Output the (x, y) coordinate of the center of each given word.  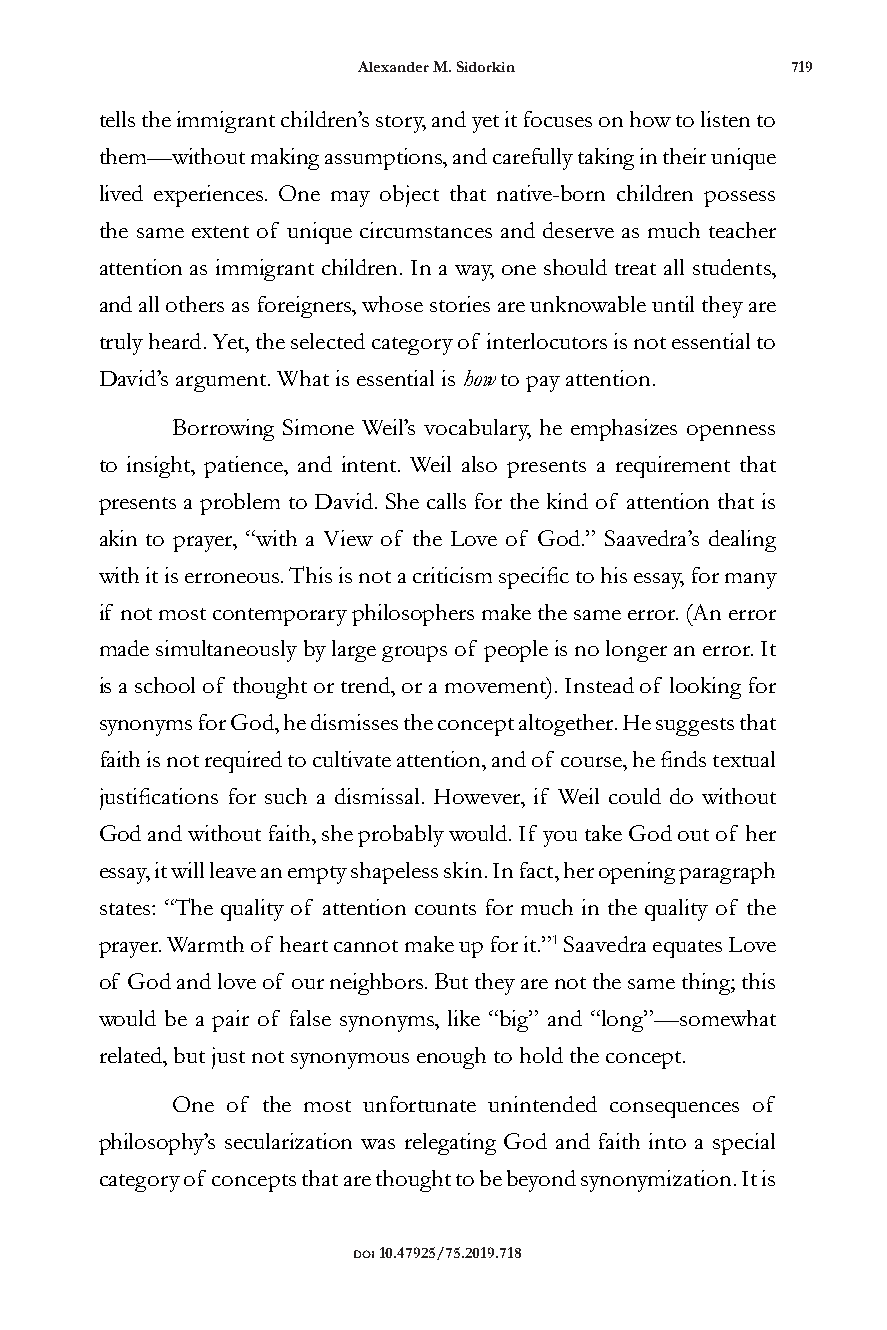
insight (160, 467)
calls (446, 501)
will (187, 870)
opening (637, 873)
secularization (288, 1141)
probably (401, 836)
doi (364, 1254)
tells (117, 119)
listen (725, 119)
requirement (673, 467)
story (401, 124)
